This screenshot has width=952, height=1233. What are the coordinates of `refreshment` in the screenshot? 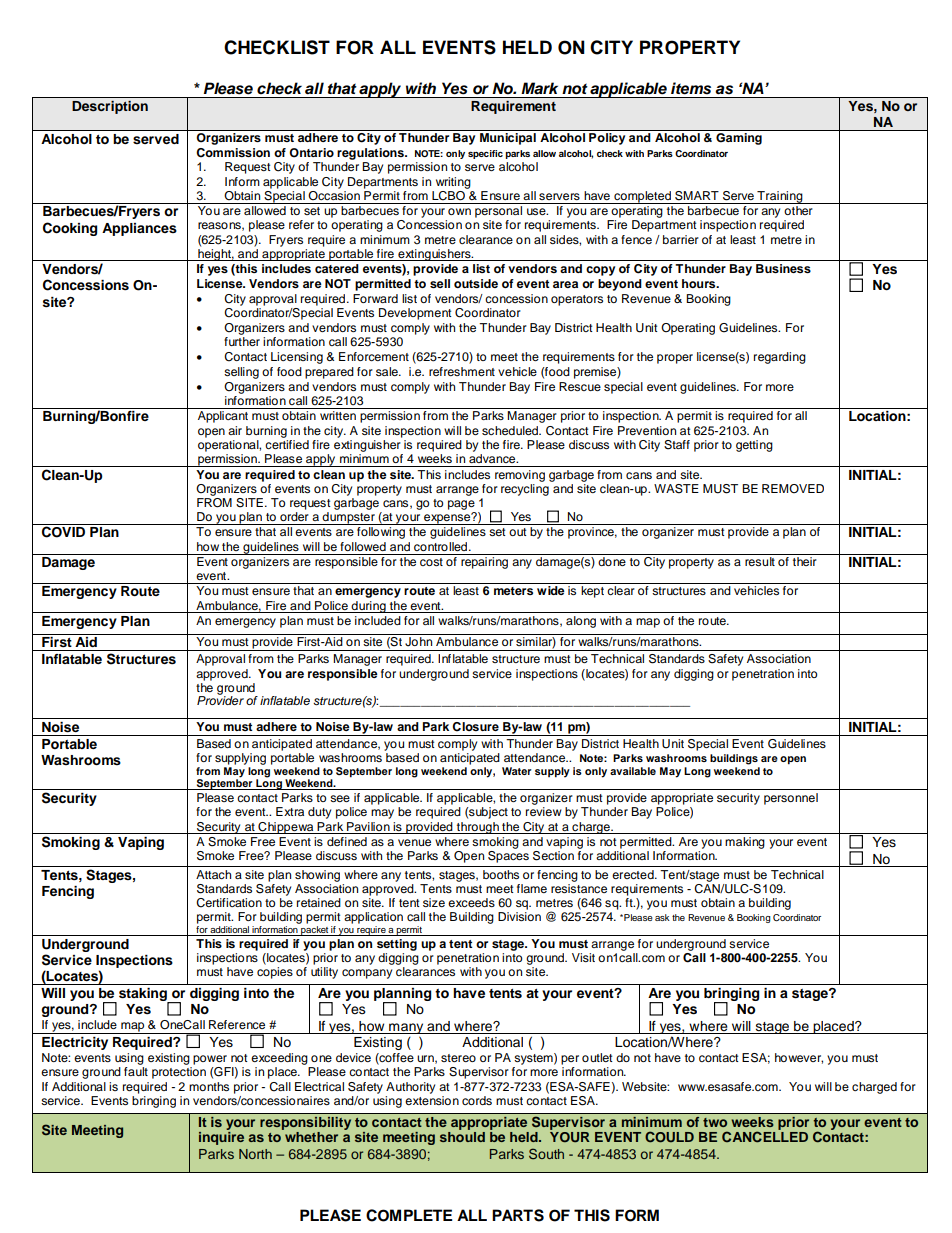 It's located at (462, 371).
